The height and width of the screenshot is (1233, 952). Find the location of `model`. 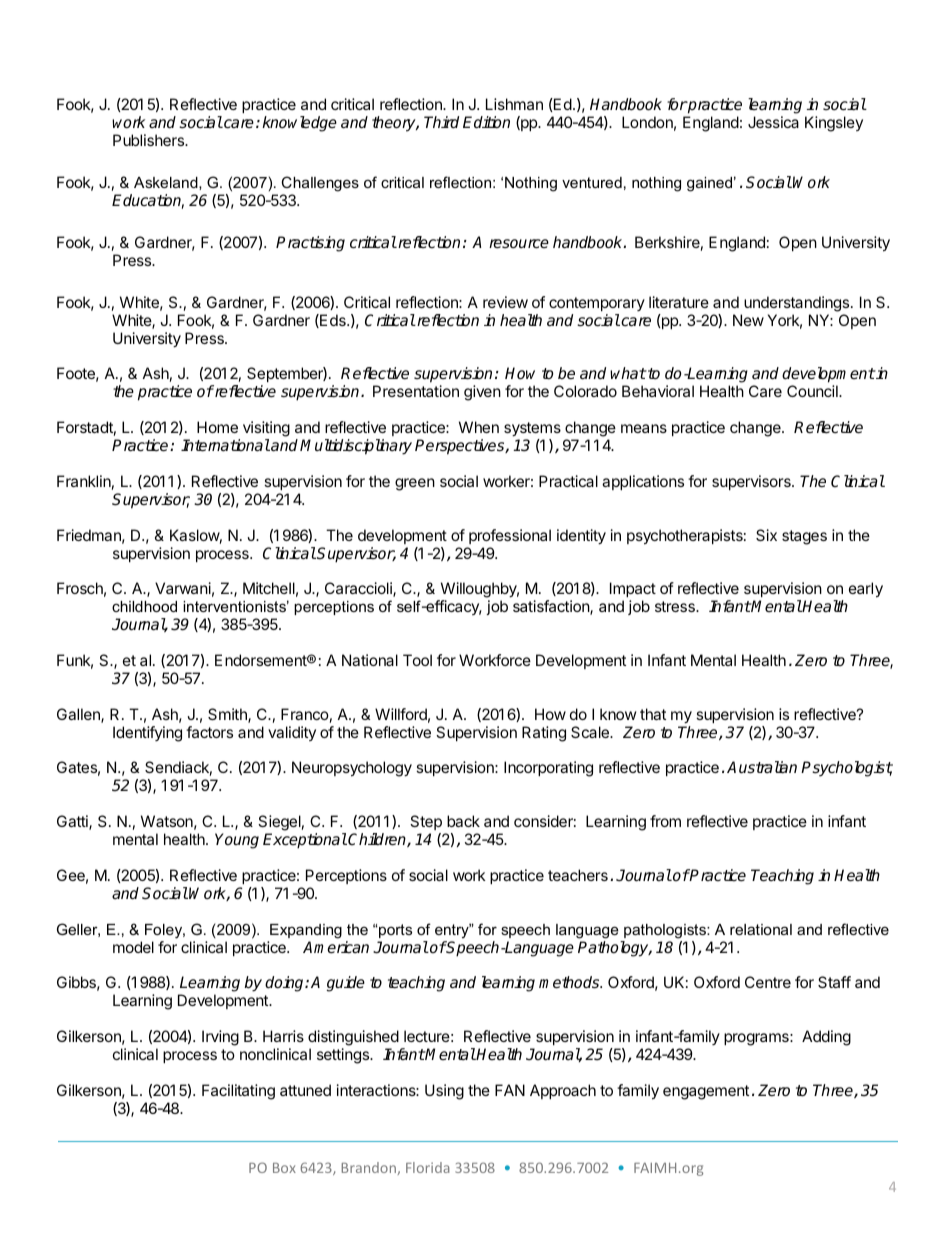

model is located at coordinates (133, 947).
